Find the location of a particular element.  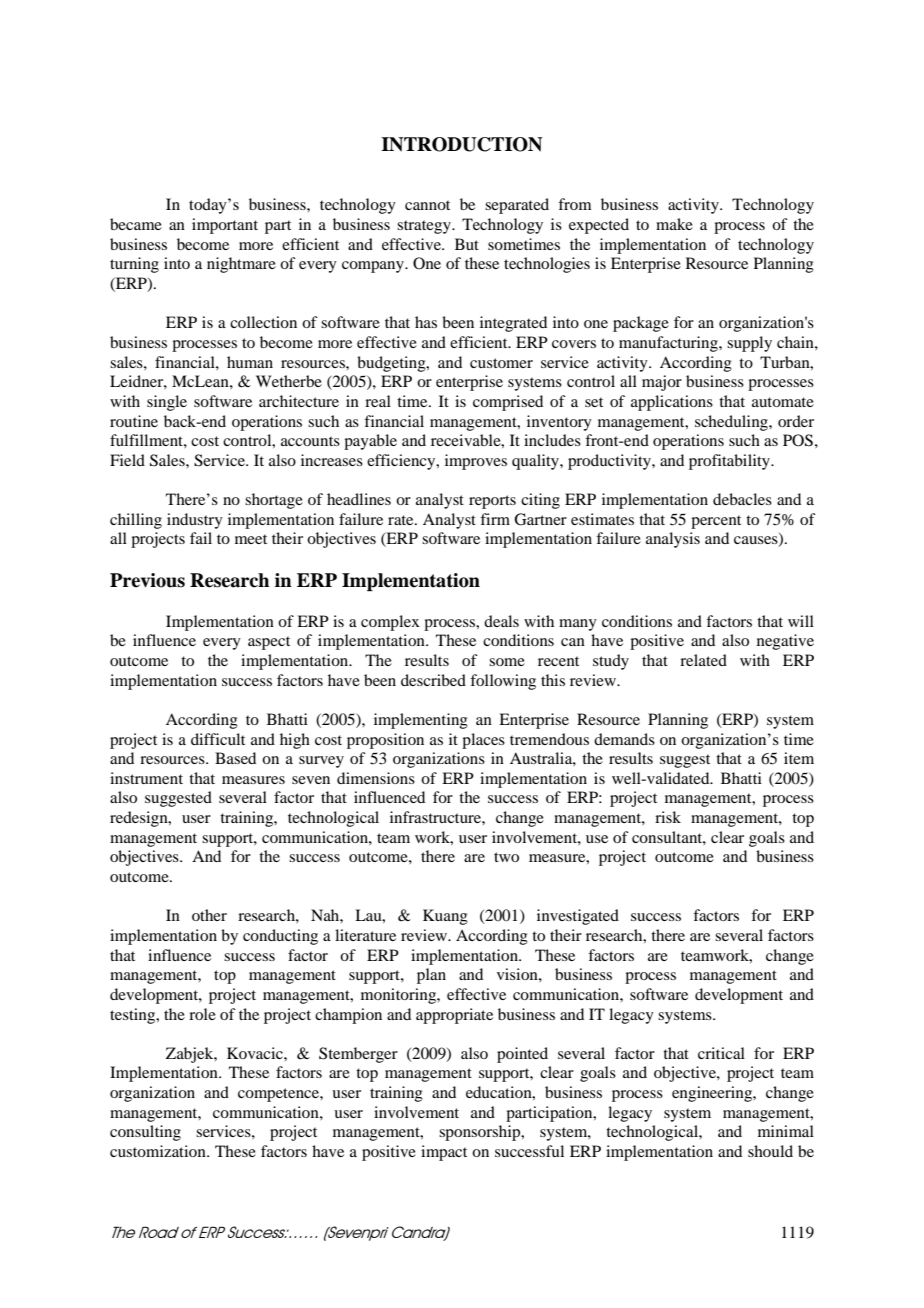

customization is located at coordinates (159, 1151).
